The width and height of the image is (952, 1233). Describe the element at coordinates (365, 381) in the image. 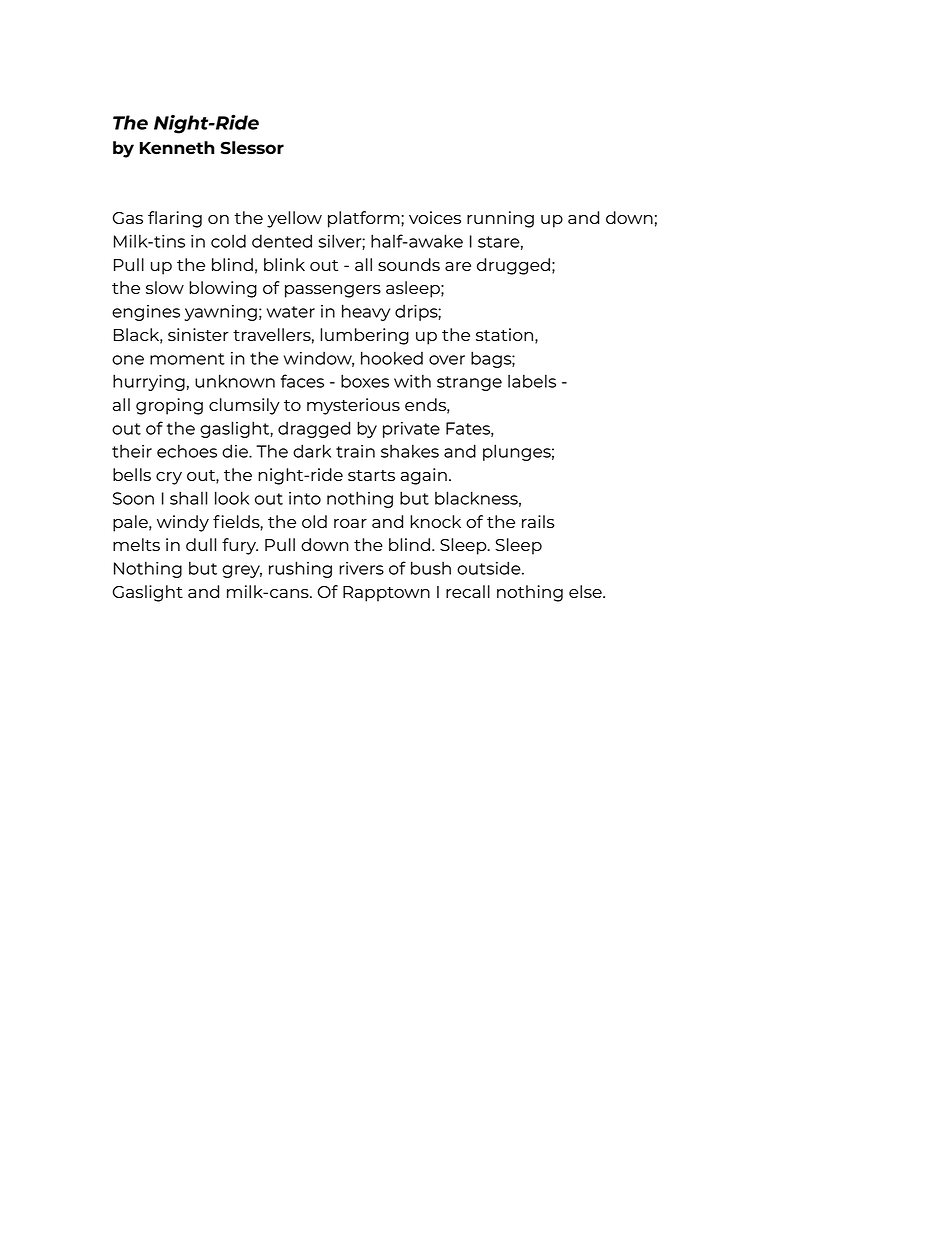

I see `boxes` at that location.
